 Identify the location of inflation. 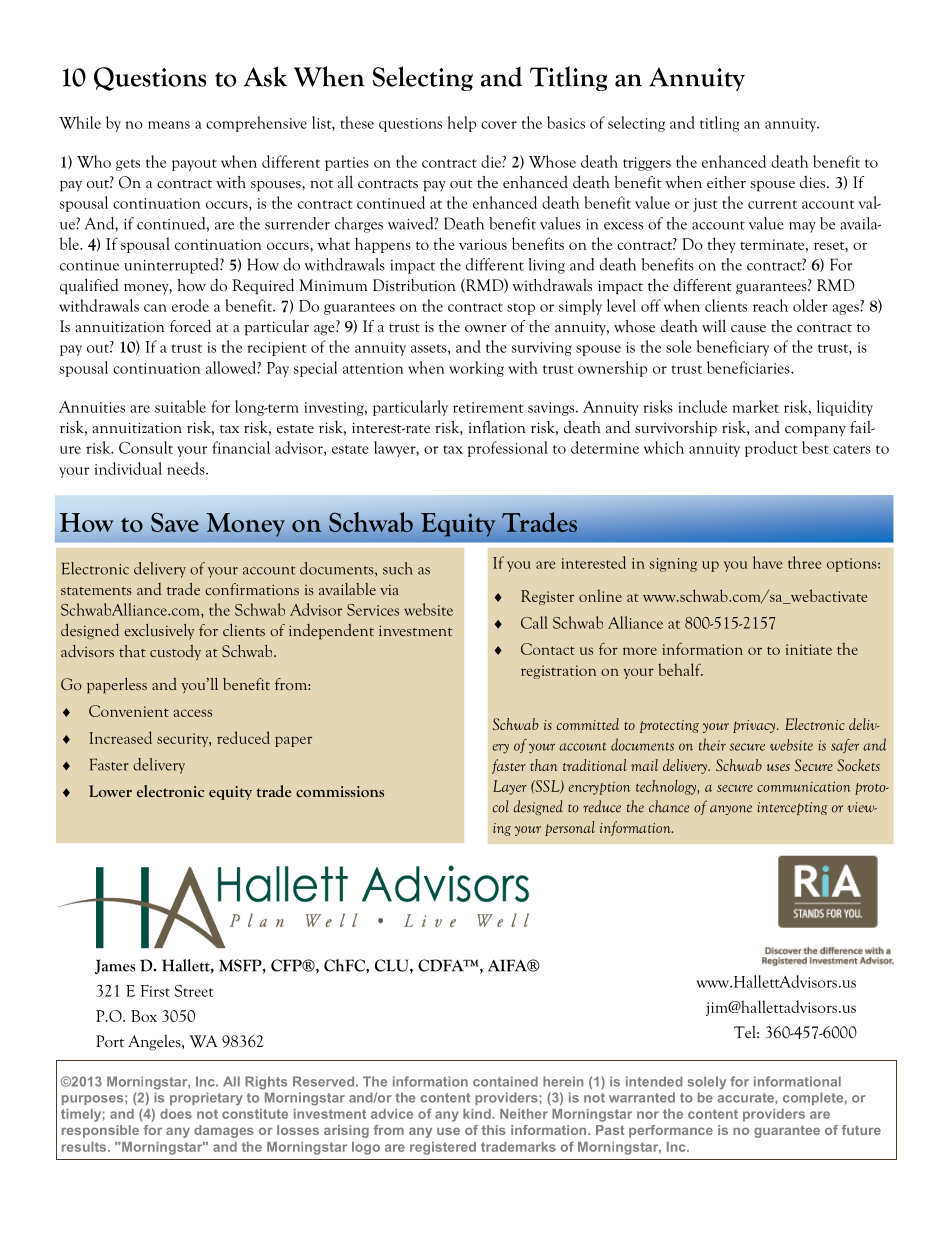
(497, 427).
